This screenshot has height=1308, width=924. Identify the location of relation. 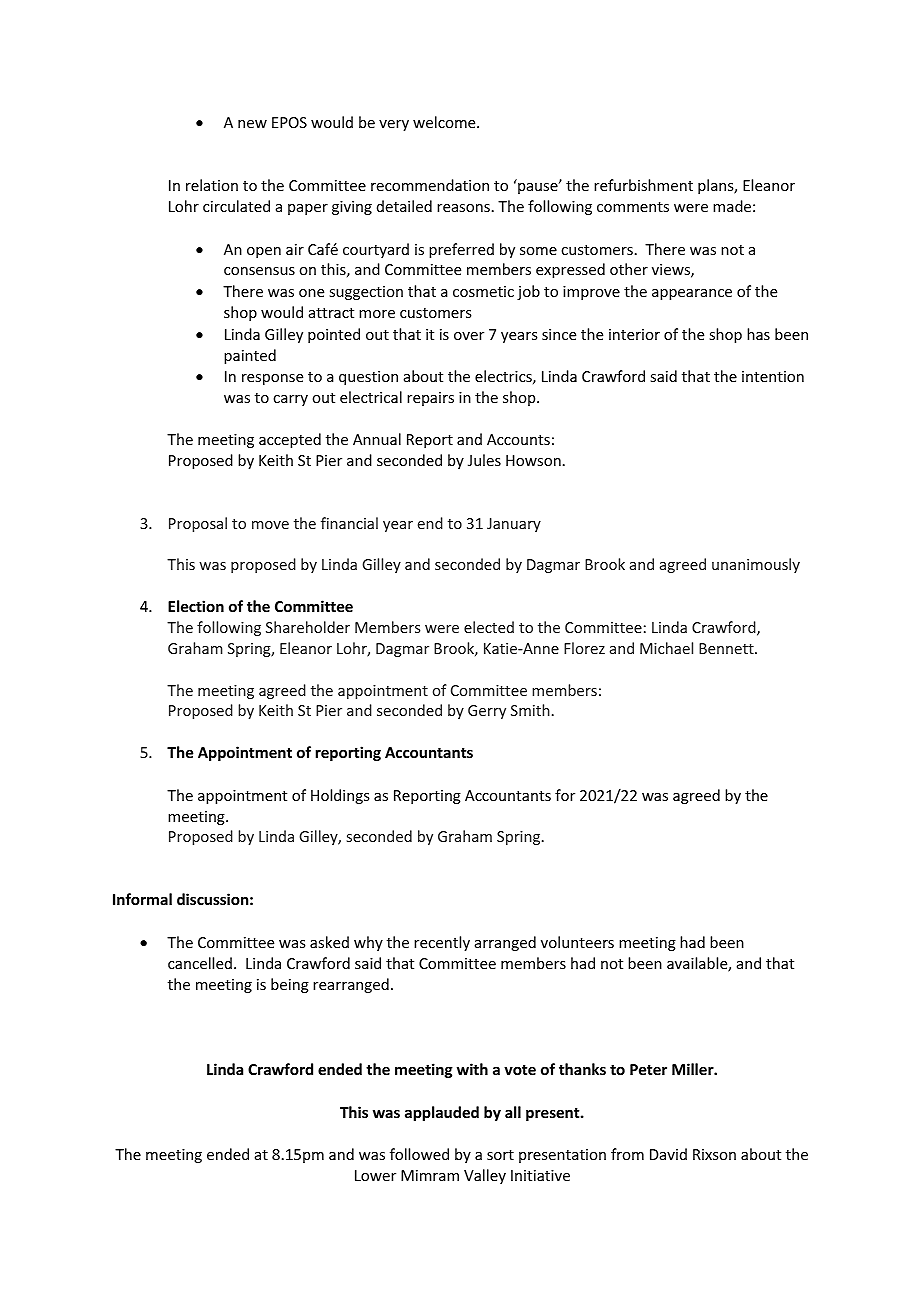
(212, 185).
